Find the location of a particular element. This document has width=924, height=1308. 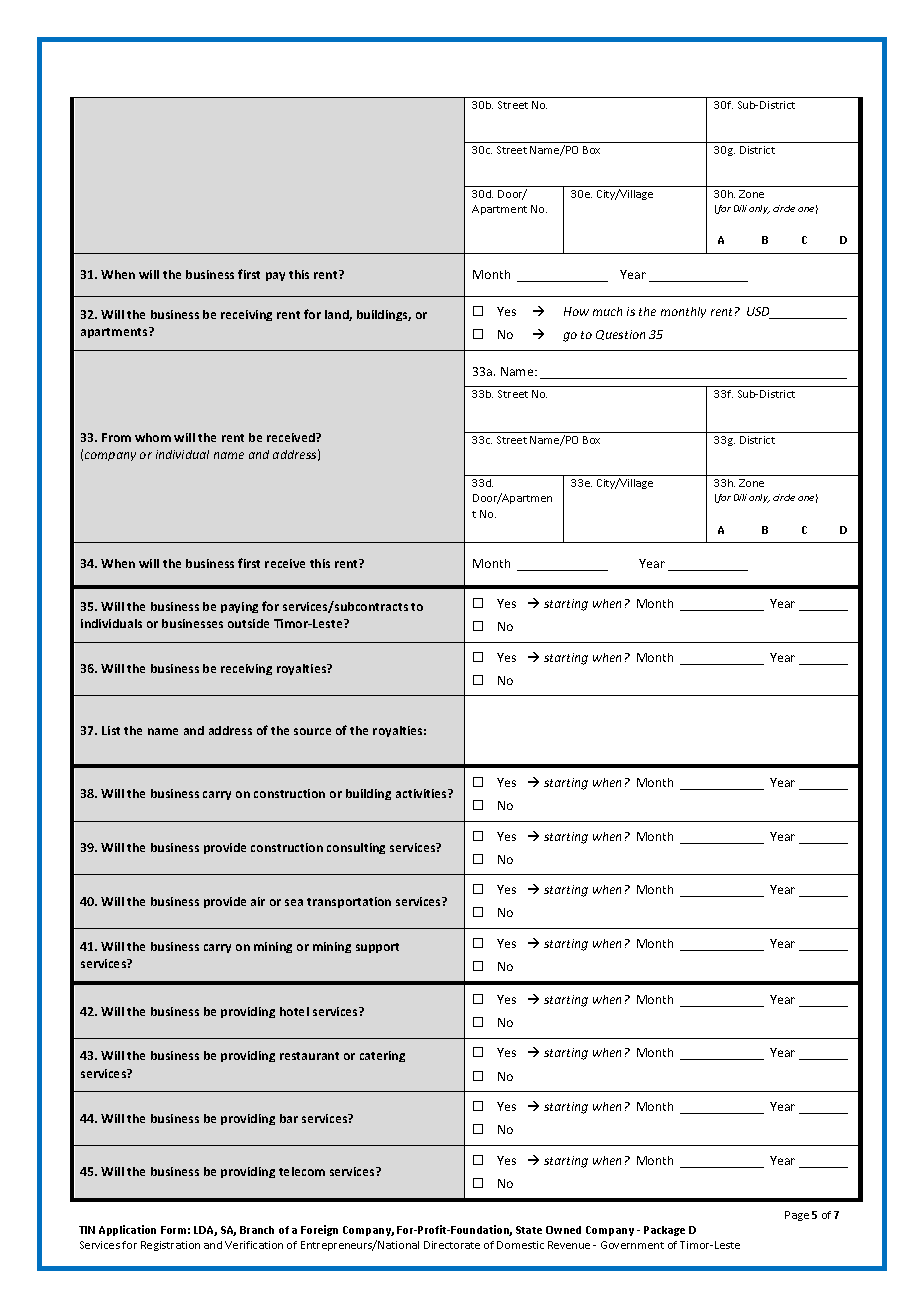

whom is located at coordinates (153, 437).
